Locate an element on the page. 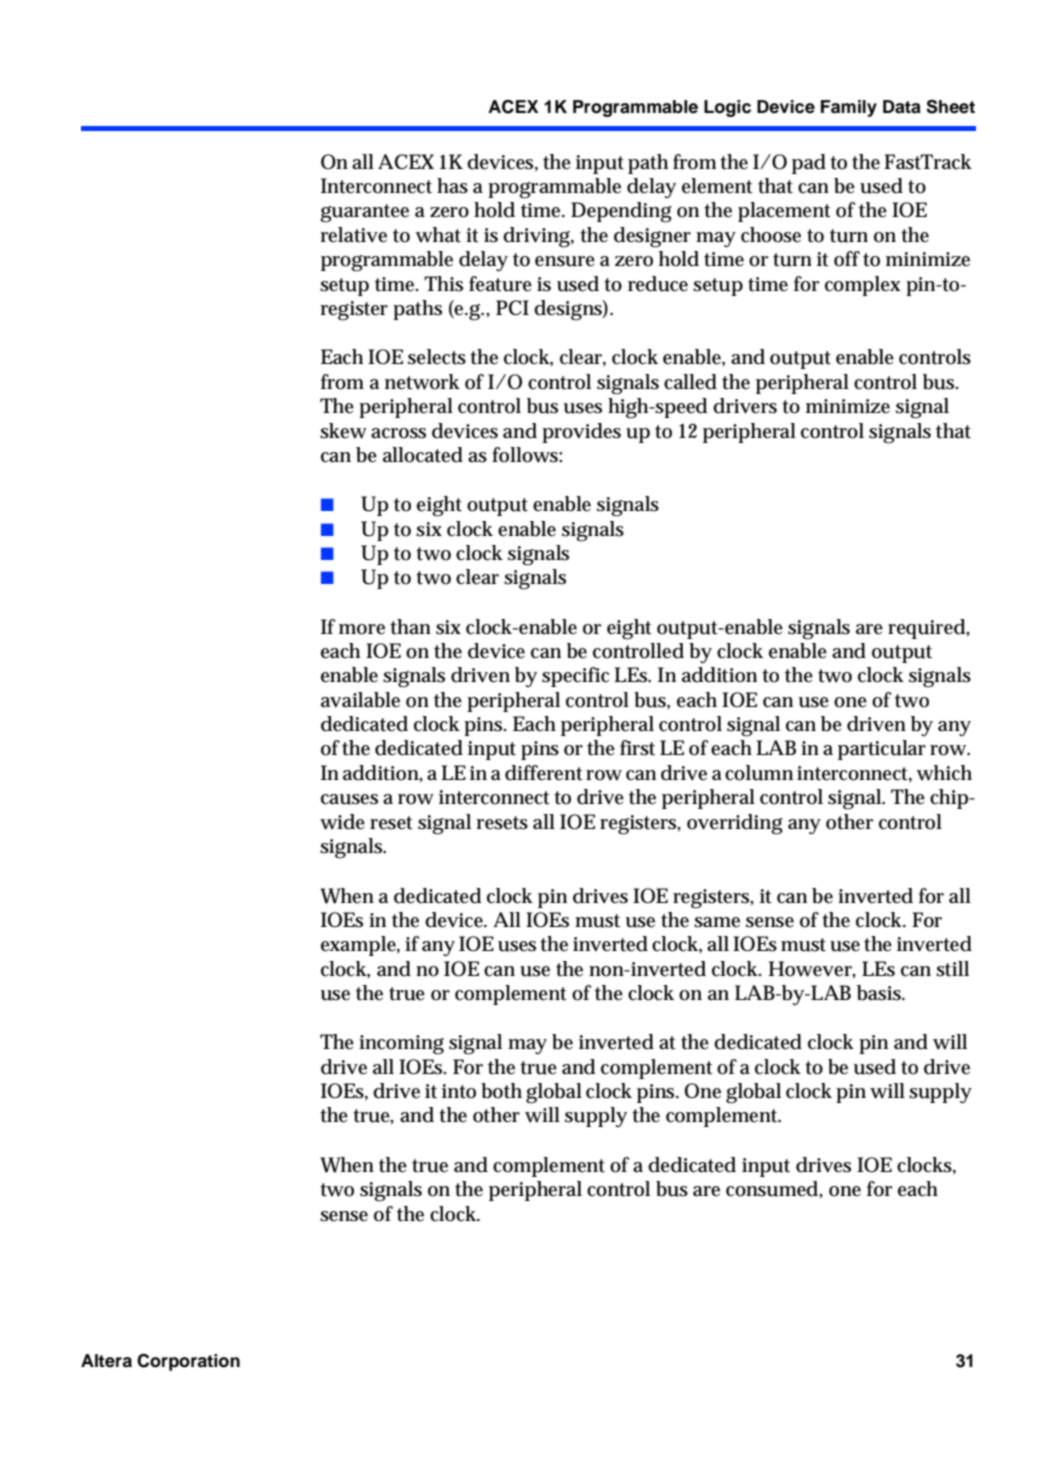  incoming is located at coordinates (401, 1045).
